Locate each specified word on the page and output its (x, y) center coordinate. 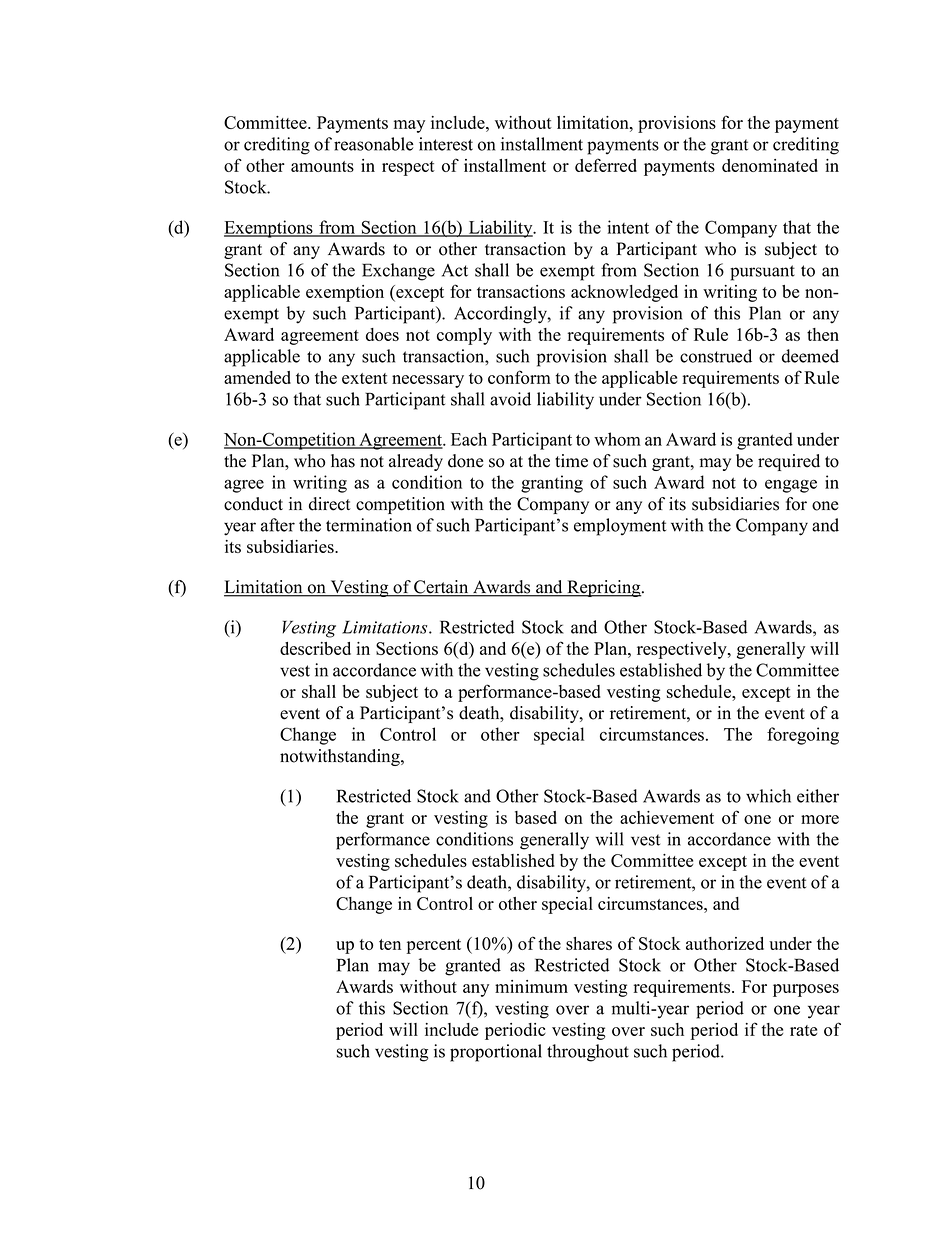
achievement (667, 817)
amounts (322, 166)
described (315, 648)
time (571, 461)
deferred (606, 165)
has (343, 461)
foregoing (803, 736)
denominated (770, 165)
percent (434, 946)
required (789, 462)
